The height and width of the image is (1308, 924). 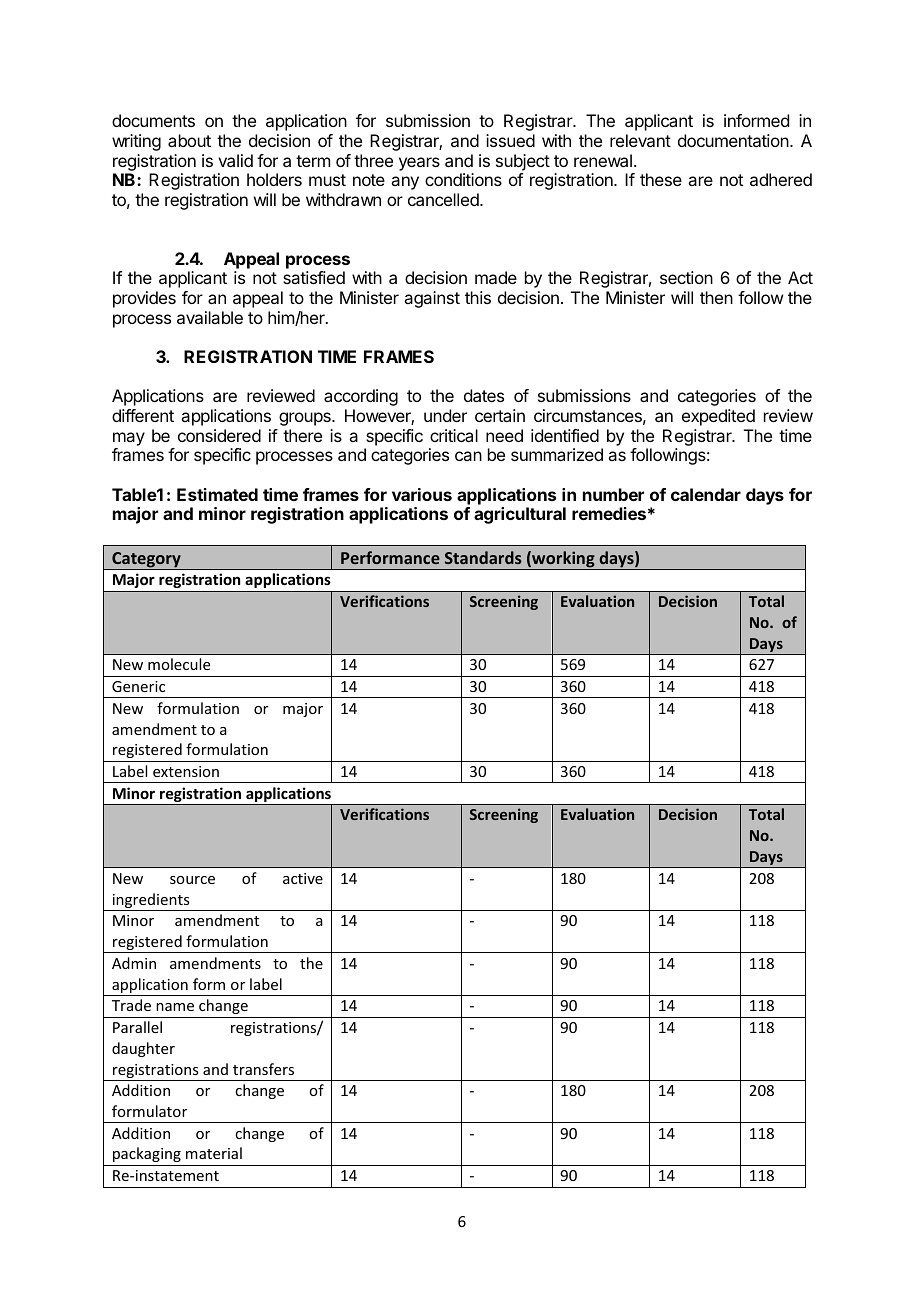 What do you see at coordinates (718, 417) in the image?
I see `expedited` at bounding box center [718, 417].
